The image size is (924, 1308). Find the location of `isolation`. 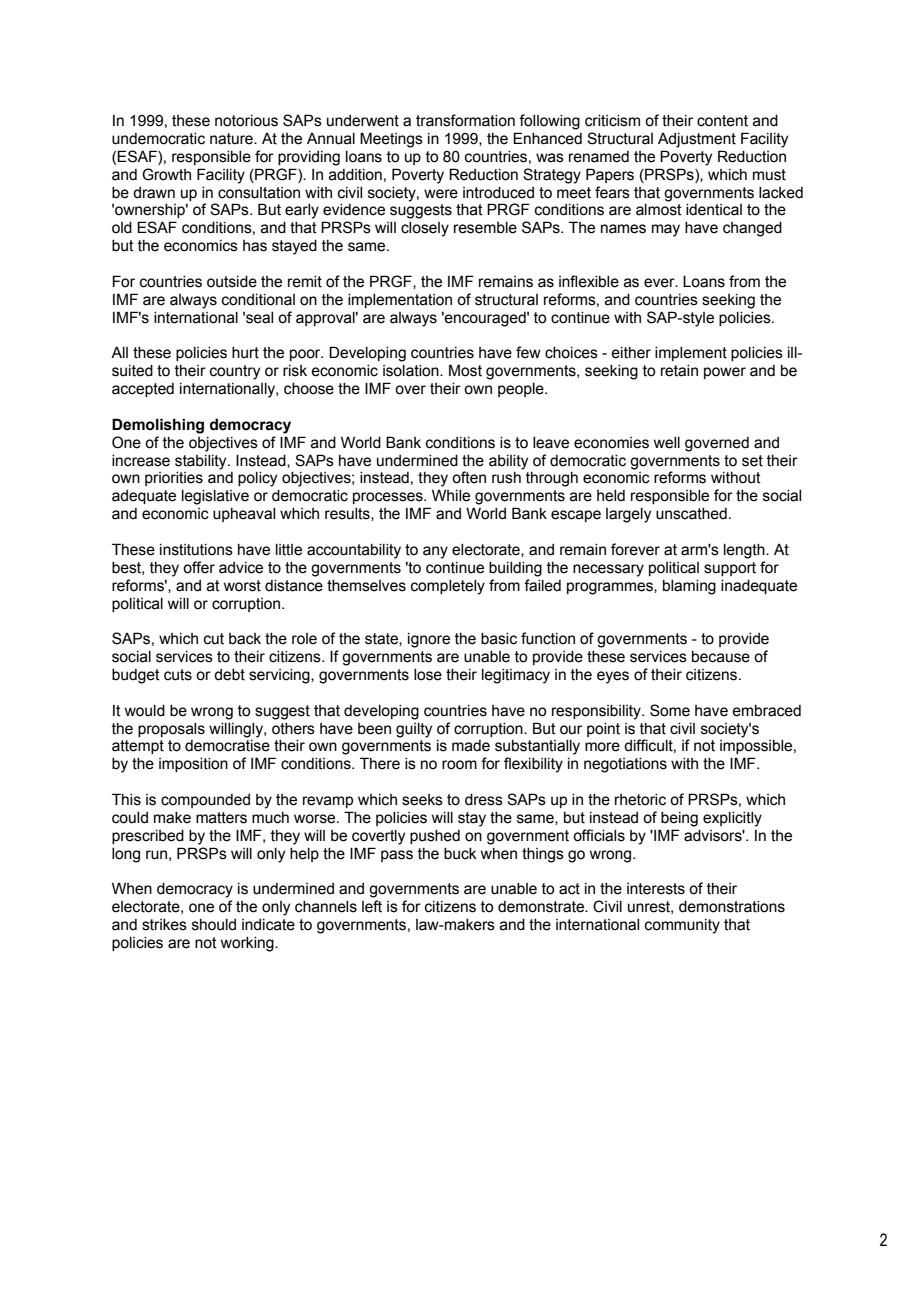

isolation is located at coordinates (412, 371).
